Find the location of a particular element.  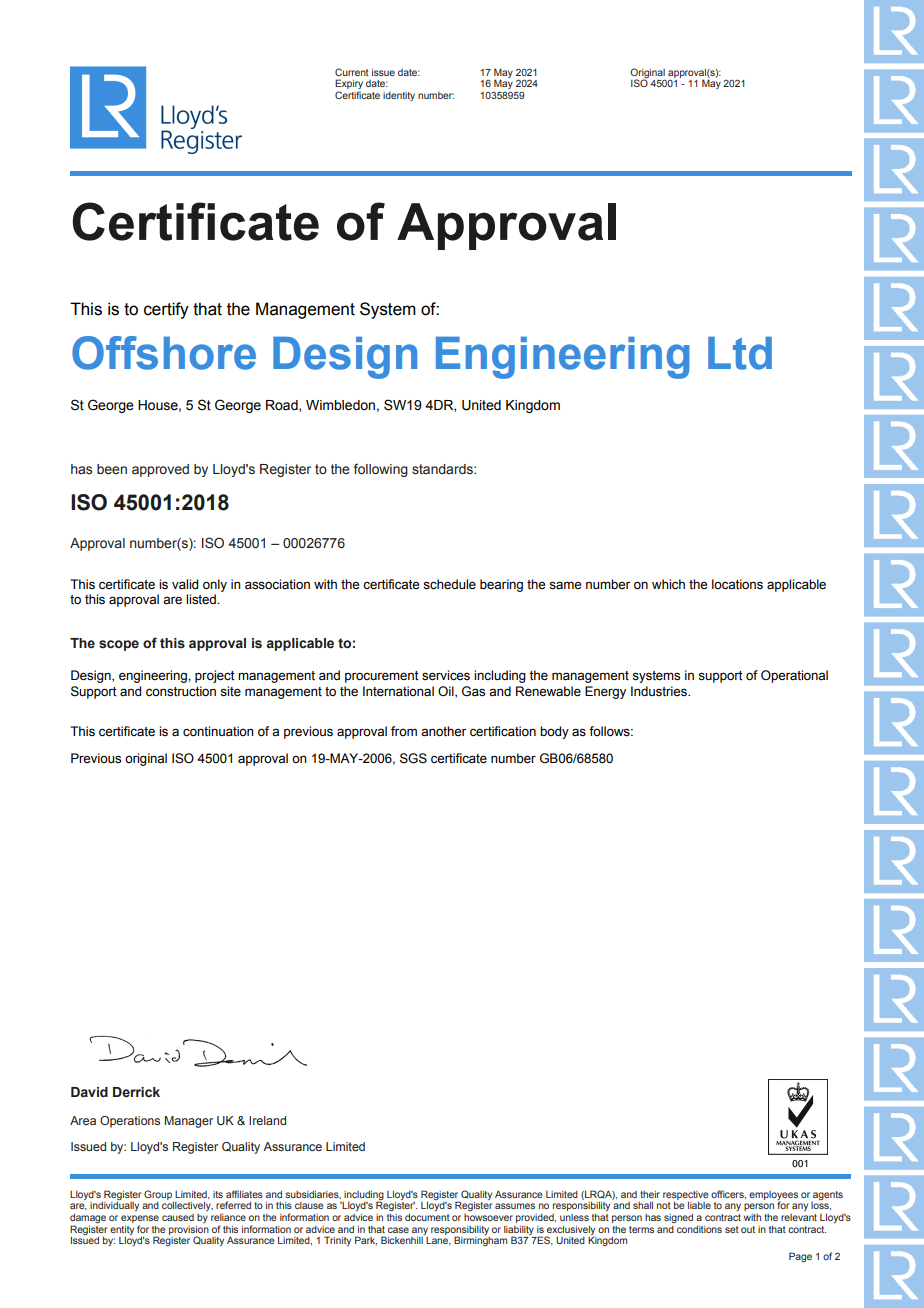

set is located at coordinates (732, 1229).
